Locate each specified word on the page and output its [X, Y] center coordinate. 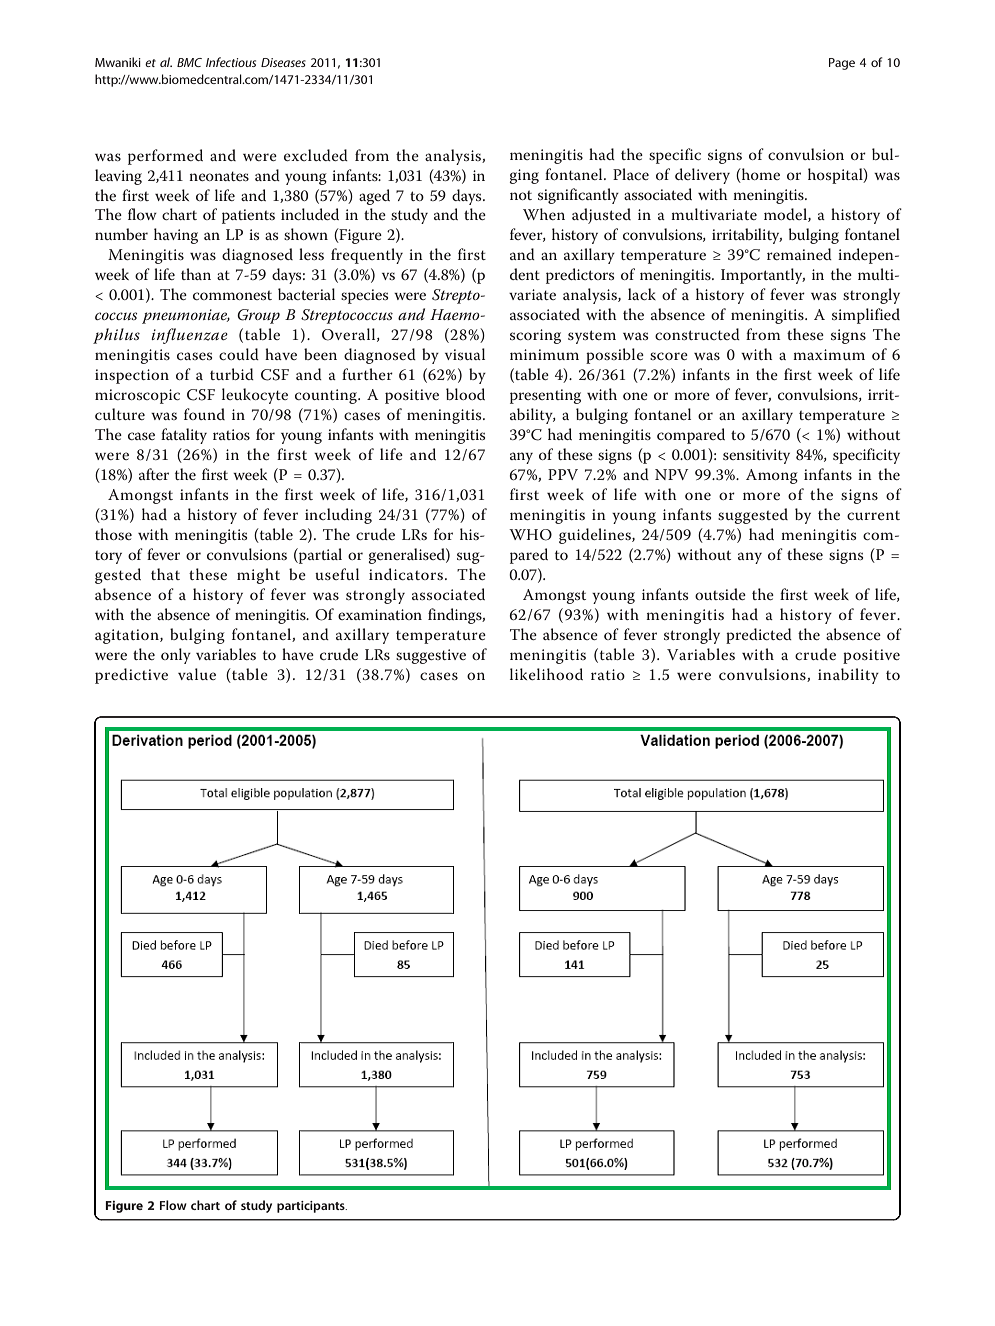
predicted [759, 636]
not [521, 195]
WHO [530, 535]
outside [720, 594]
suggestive [431, 656]
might [258, 576]
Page [842, 64]
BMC [189, 62]
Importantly [763, 276]
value [197, 674]
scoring [535, 336]
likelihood [546, 674]
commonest [232, 295]
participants [312, 1207]
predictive [131, 676]
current [873, 515]
